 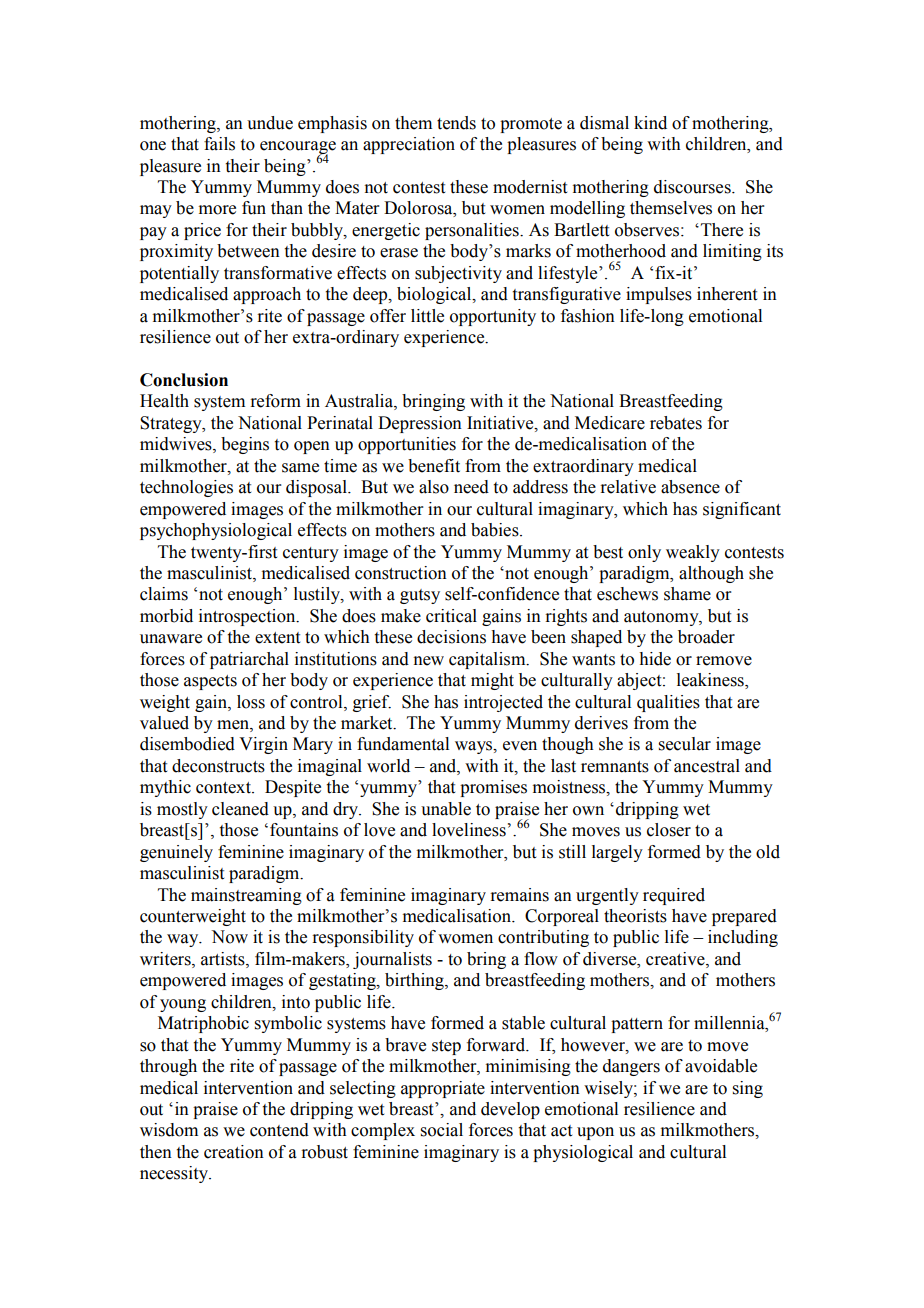 What do you see at coordinates (706, 637) in the image?
I see `broader` at bounding box center [706, 637].
